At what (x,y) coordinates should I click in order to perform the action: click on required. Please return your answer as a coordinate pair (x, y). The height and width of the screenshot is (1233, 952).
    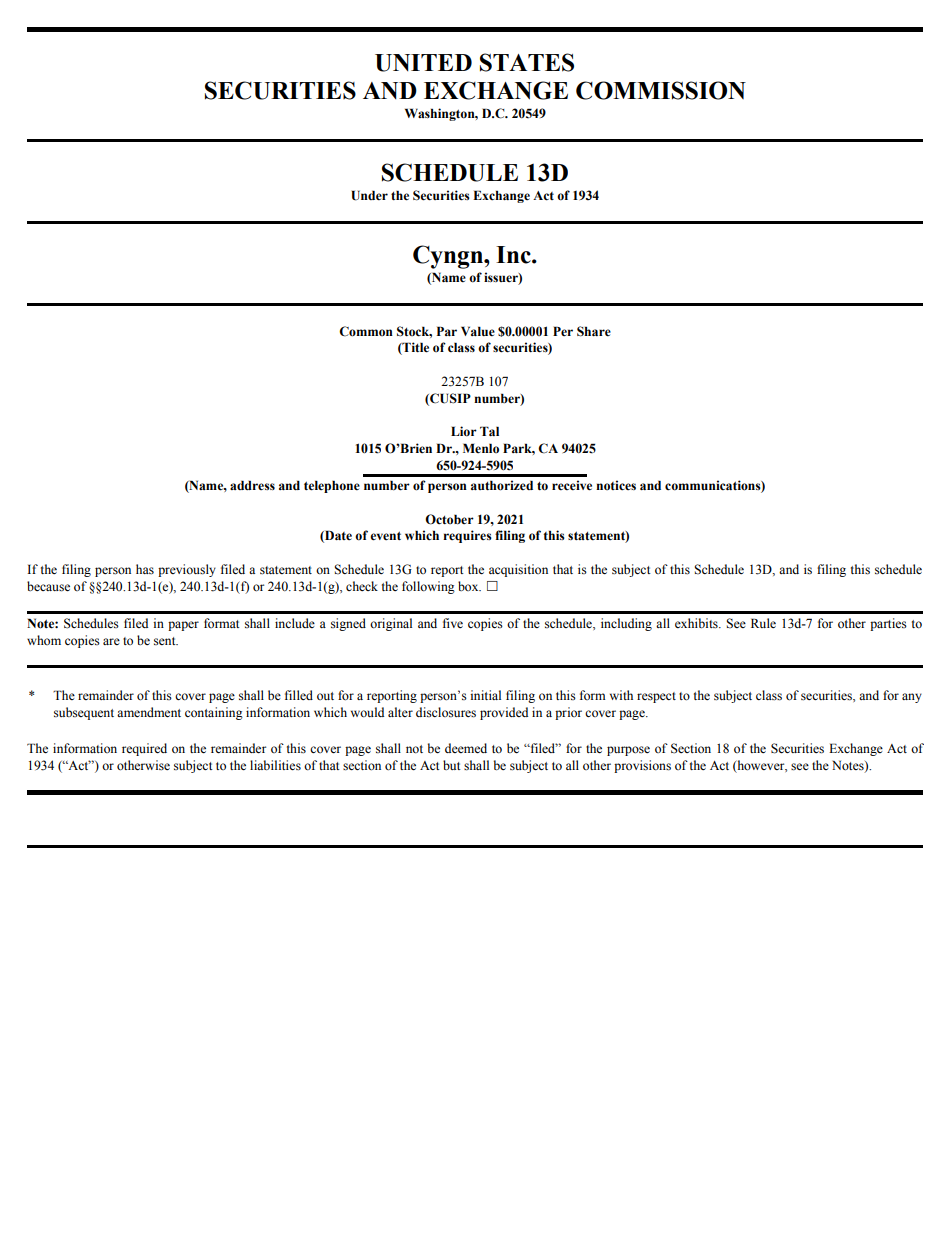
    Looking at the image, I should click on (144, 749).
